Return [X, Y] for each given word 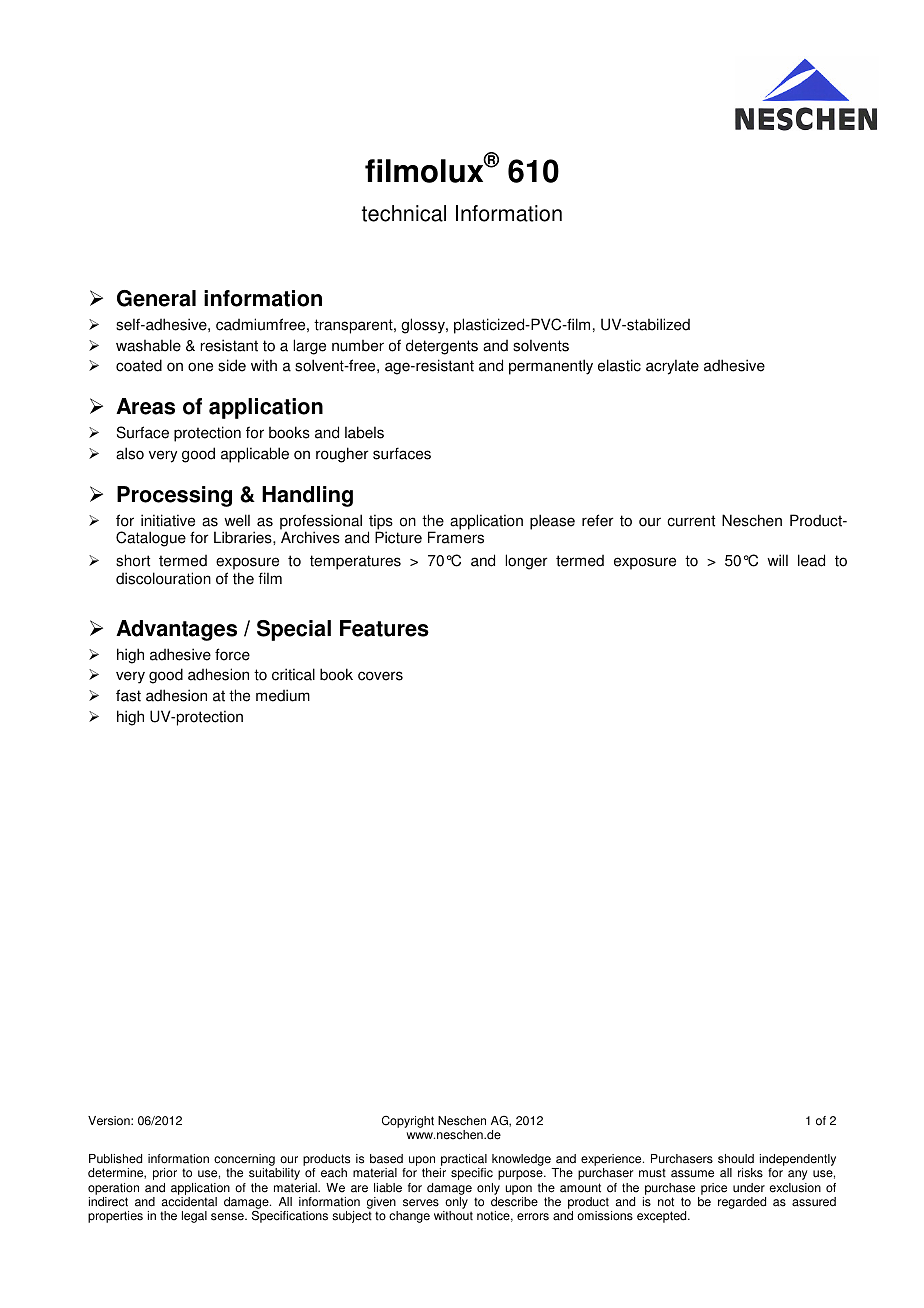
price [714, 1189]
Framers [456, 537]
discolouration [163, 578]
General [156, 298]
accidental [189, 1202]
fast [128, 695]
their [434, 1173]
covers [380, 676]
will [777, 560]
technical [404, 213]
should [736, 1159]
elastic [619, 365]
